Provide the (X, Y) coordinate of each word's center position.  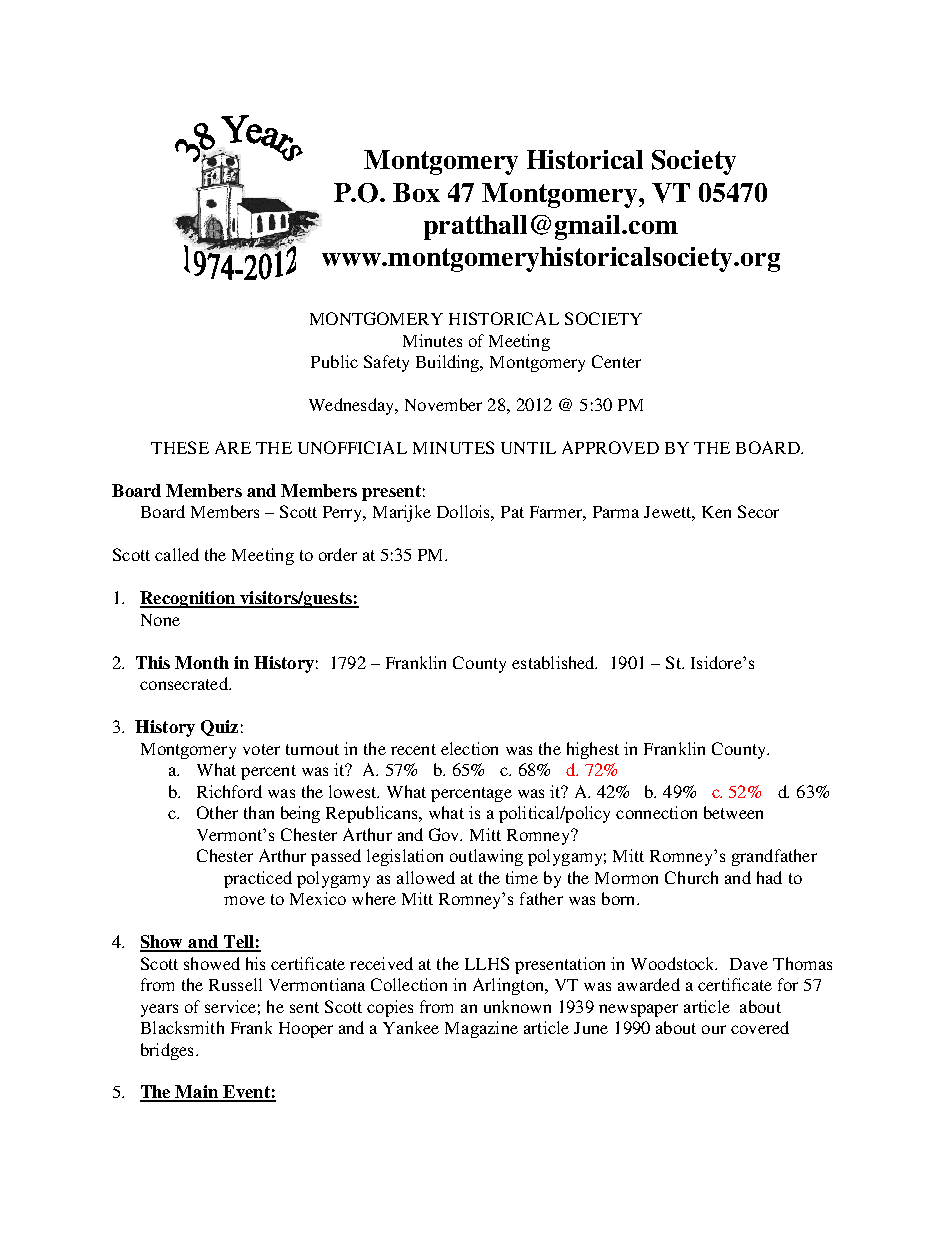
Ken (716, 512)
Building (449, 363)
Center (616, 361)
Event (246, 1093)
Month (202, 662)
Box (416, 192)
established (554, 662)
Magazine (481, 1029)
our (714, 1029)
